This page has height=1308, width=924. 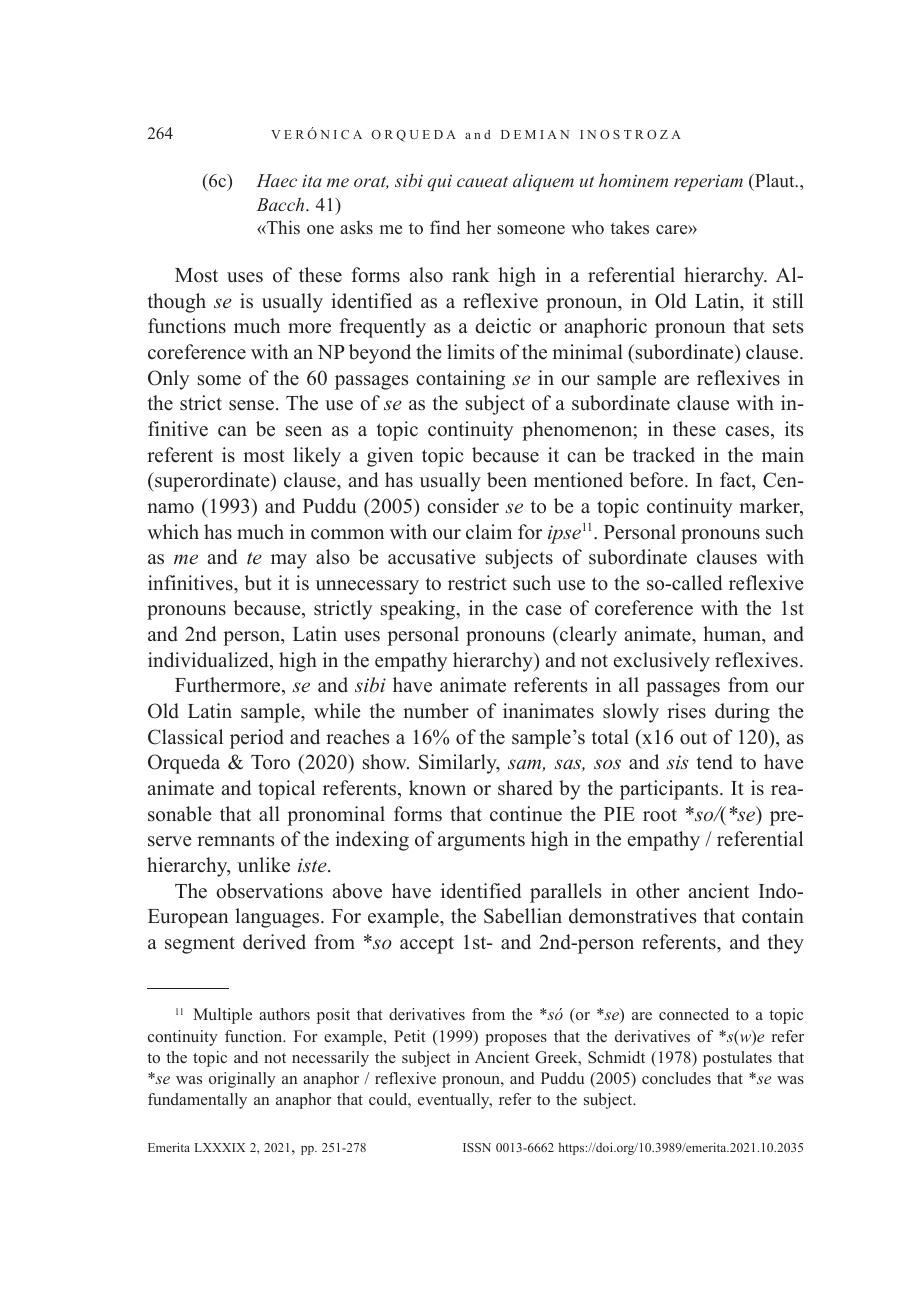 What do you see at coordinates (775, 180) in the page?
I see `Plaut` at bounding box center [775, 180].
